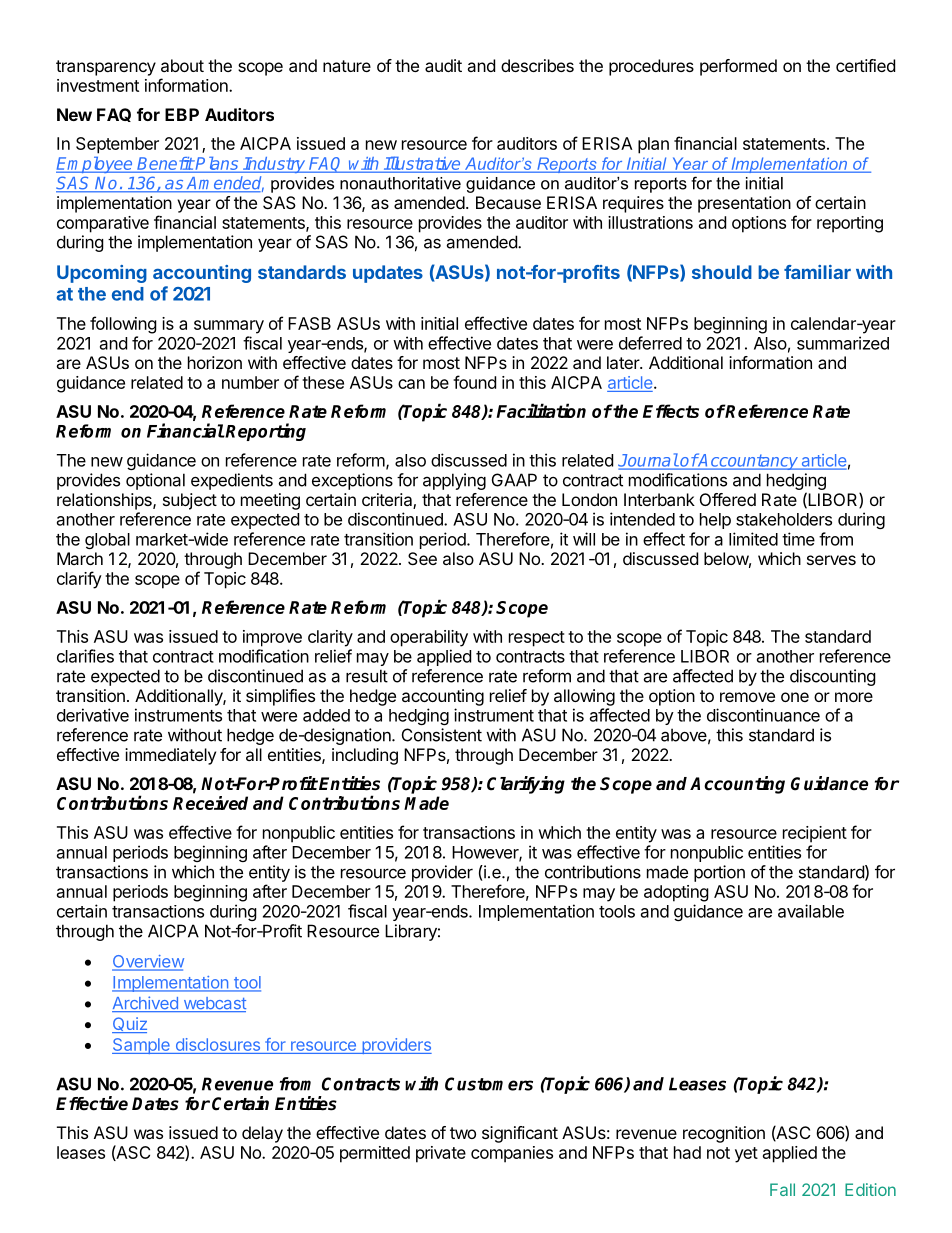 This screenshot has height=1233, width=952. I want to click on found, so click(474, 382).
